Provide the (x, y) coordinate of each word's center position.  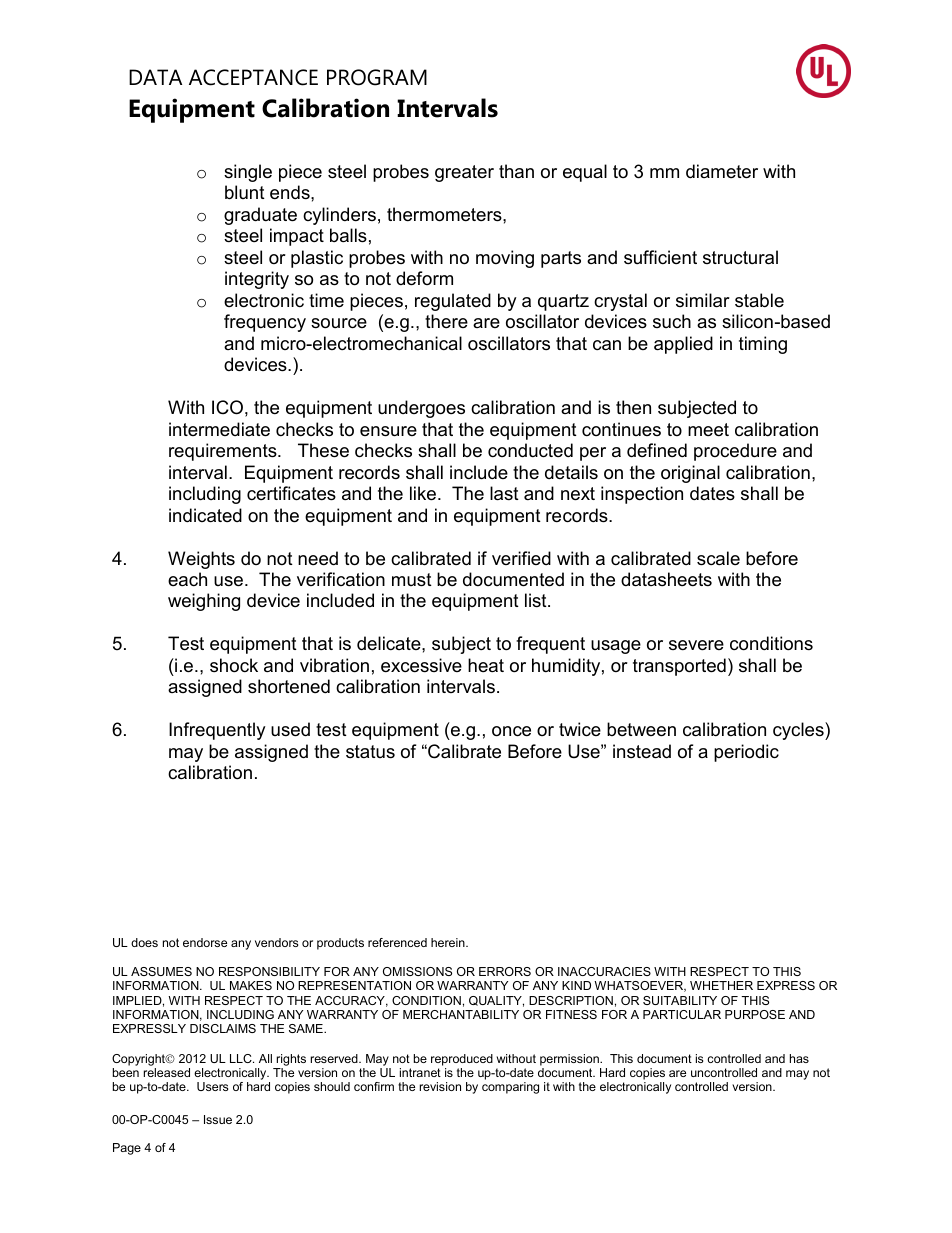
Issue (218, 1119)
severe (696, 645)
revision (440, 1086)
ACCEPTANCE (253, 77)
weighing (204, 602)
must (412, 580)
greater (464, 173)
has (799, 1058)
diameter (722, 171)
